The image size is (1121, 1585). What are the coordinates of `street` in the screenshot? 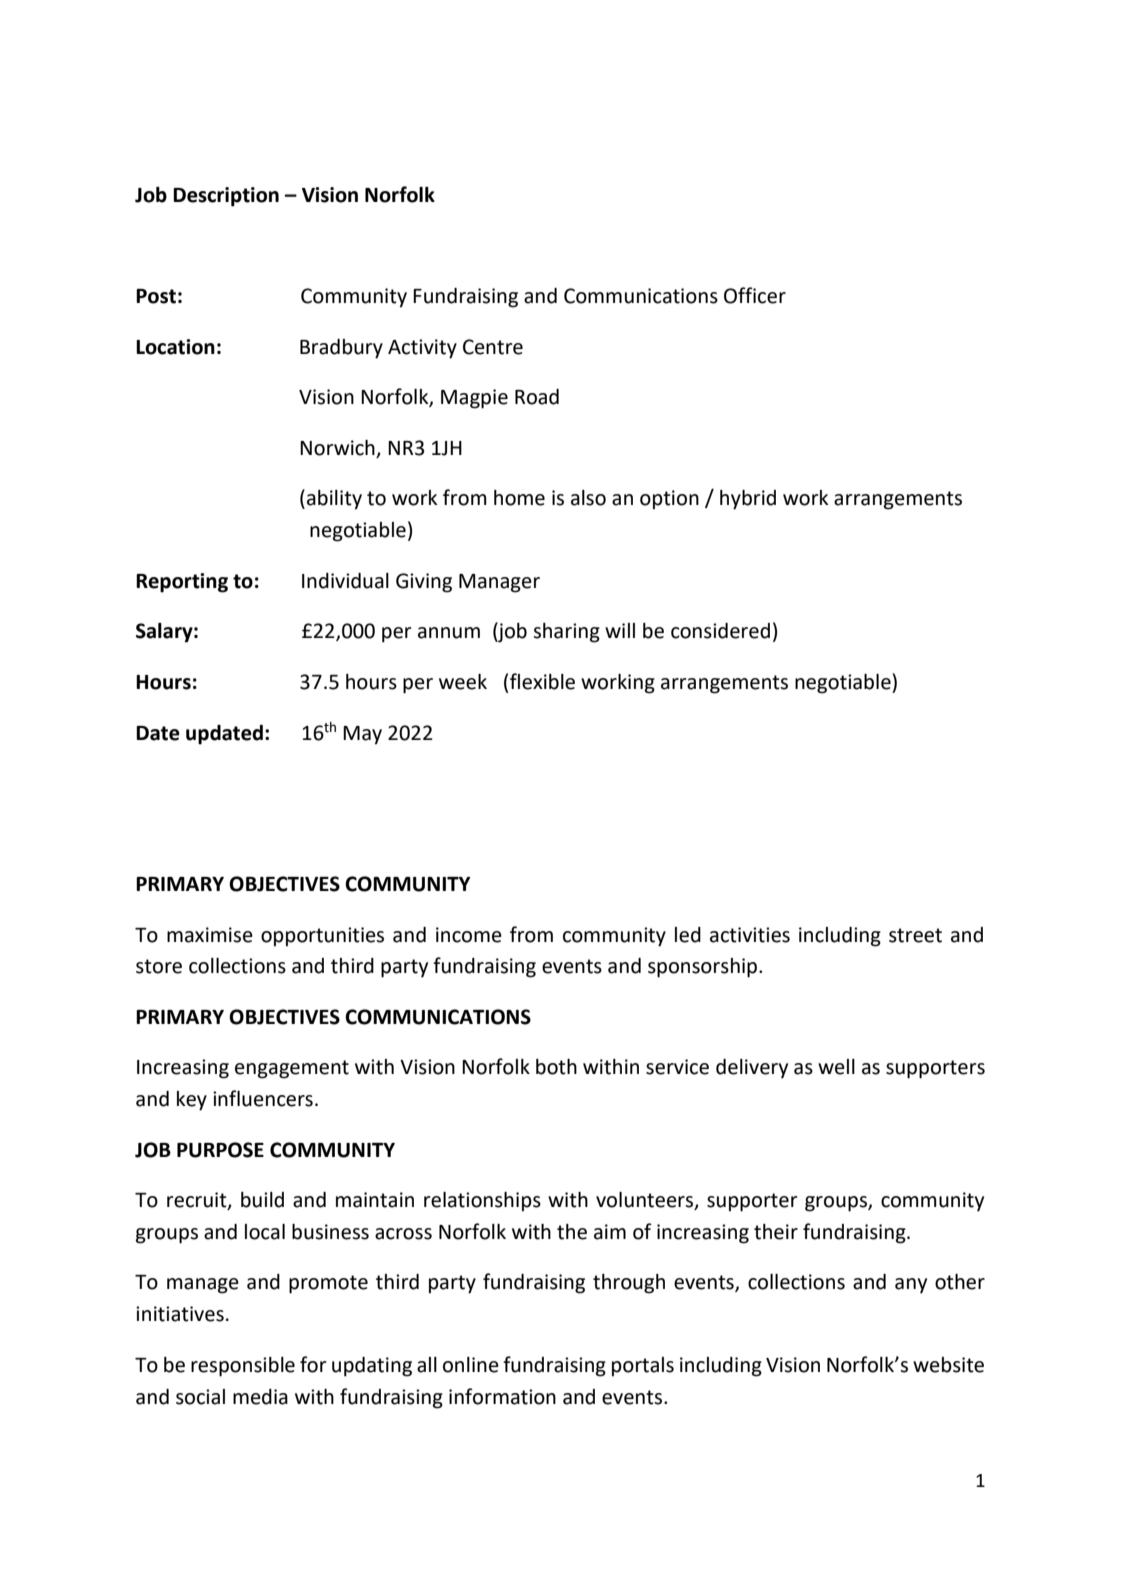 It's located at (915, 935).
